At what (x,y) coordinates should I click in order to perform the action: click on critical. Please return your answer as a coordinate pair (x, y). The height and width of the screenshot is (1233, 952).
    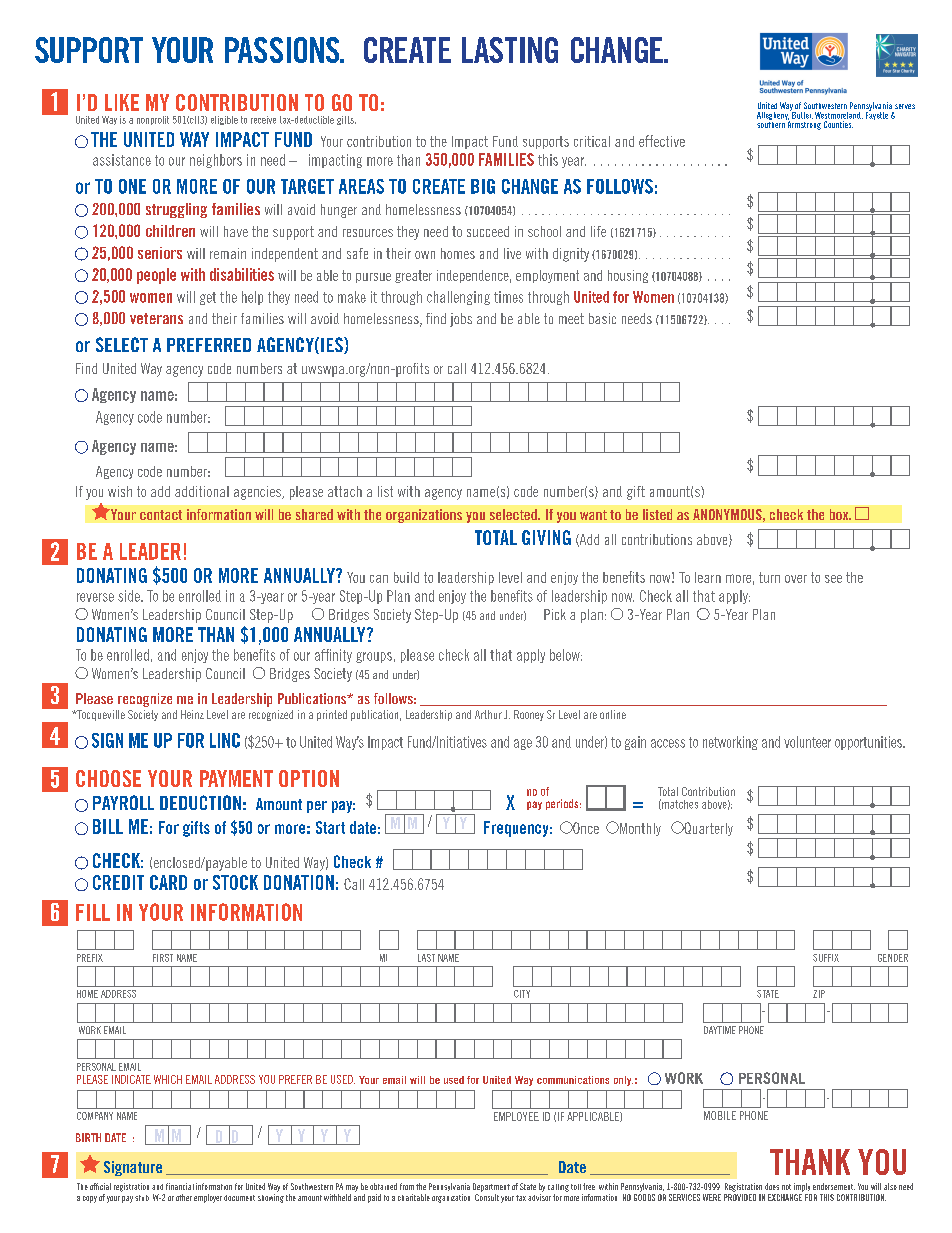
    Looking at the image, I should click on (592, 141).
